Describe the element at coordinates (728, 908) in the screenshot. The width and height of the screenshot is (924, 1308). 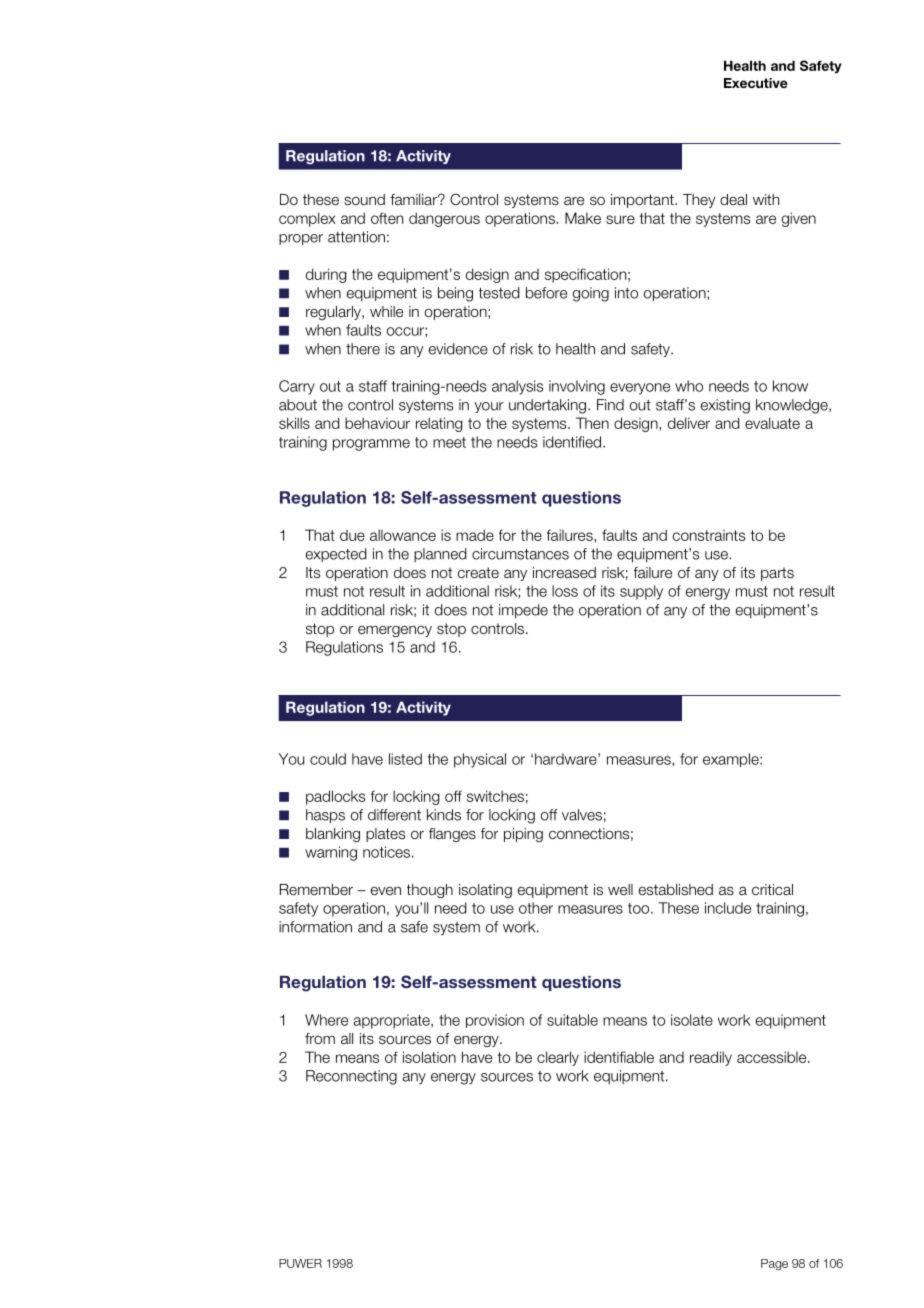
I see `include` at that location.
